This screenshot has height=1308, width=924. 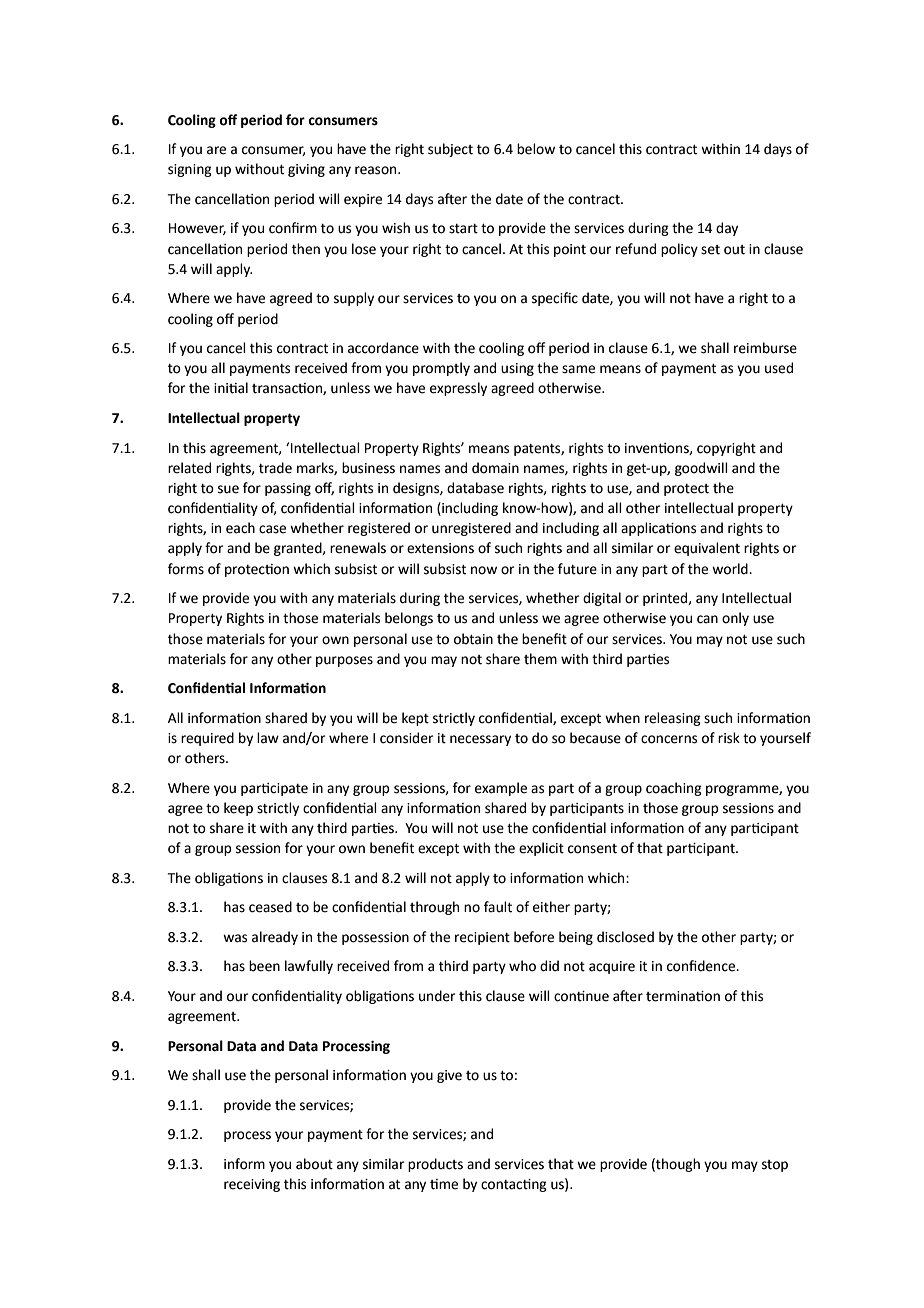 I want to click on receiving, so click(x=252, y=1185).
